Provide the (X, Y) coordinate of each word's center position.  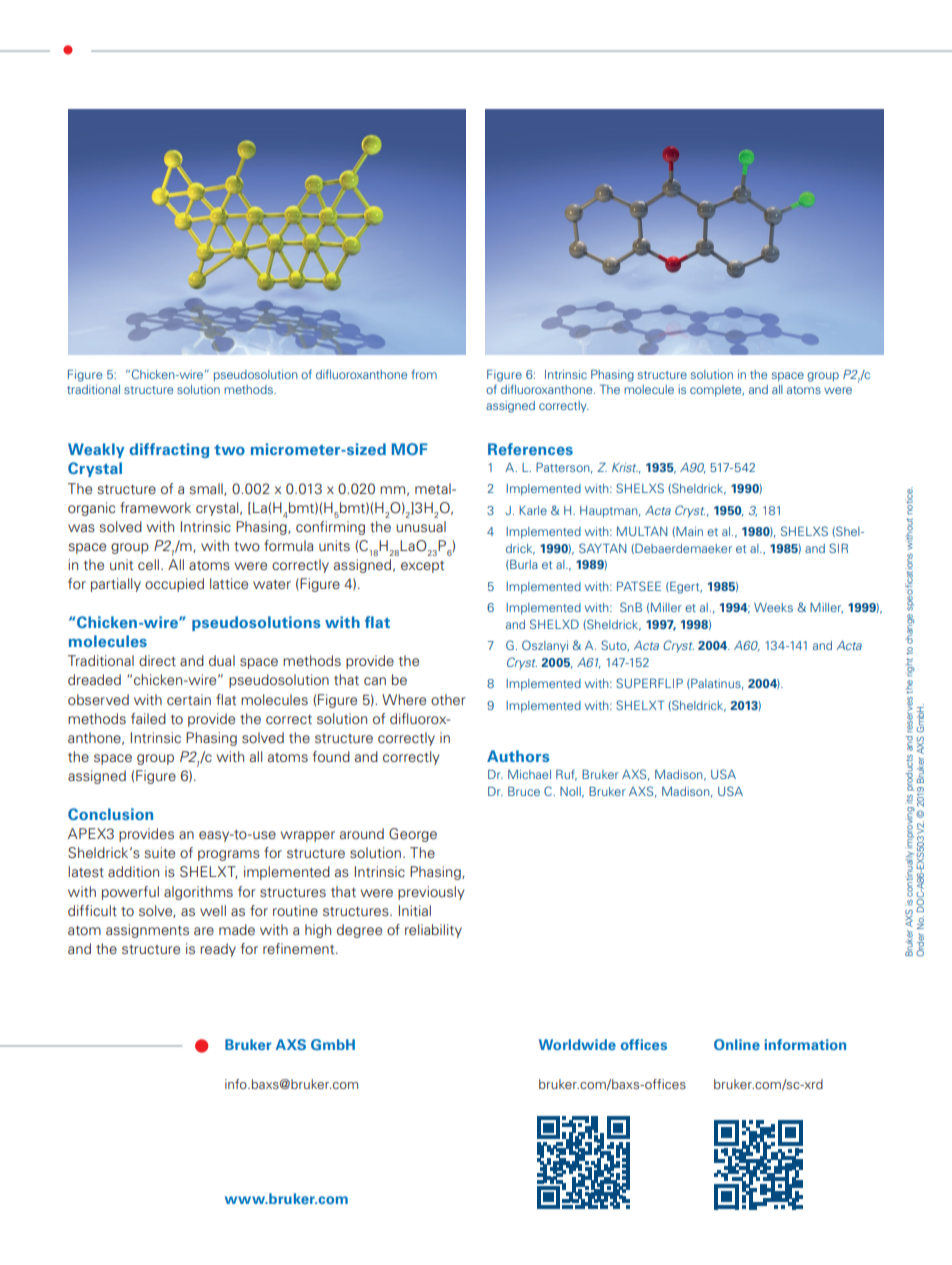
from (424, 374)
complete (717, 391)
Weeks (773, 607)
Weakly (96, 450)
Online (737, 1044)
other (448, 699)
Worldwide (577, 1044)
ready (218, 950)
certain (189, 699)
